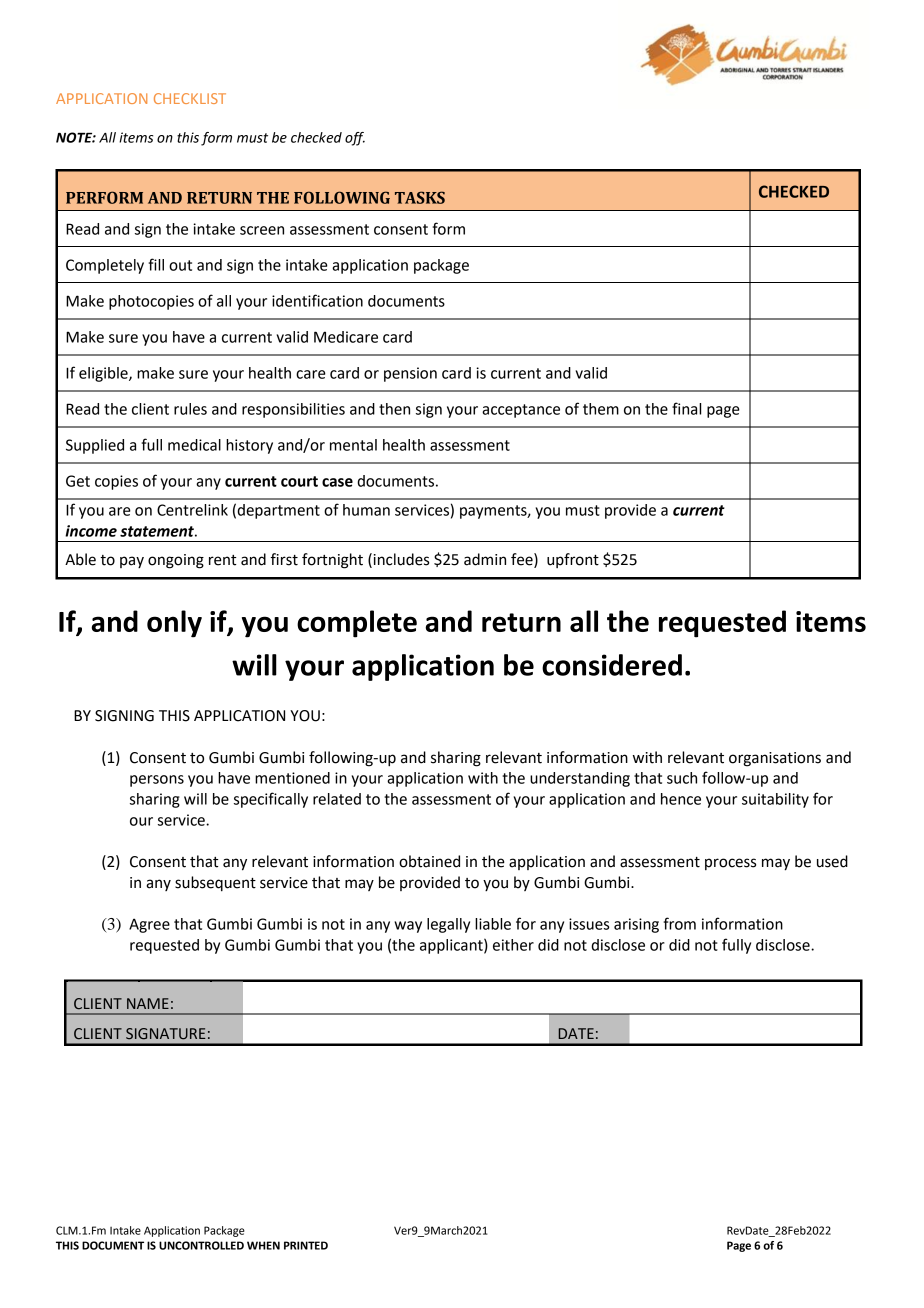 This screenshot has width=924, height=1308. What do you see at coordinates (679, 923) in the screenshot?
I see `from` at bounding box center [679, 923].
